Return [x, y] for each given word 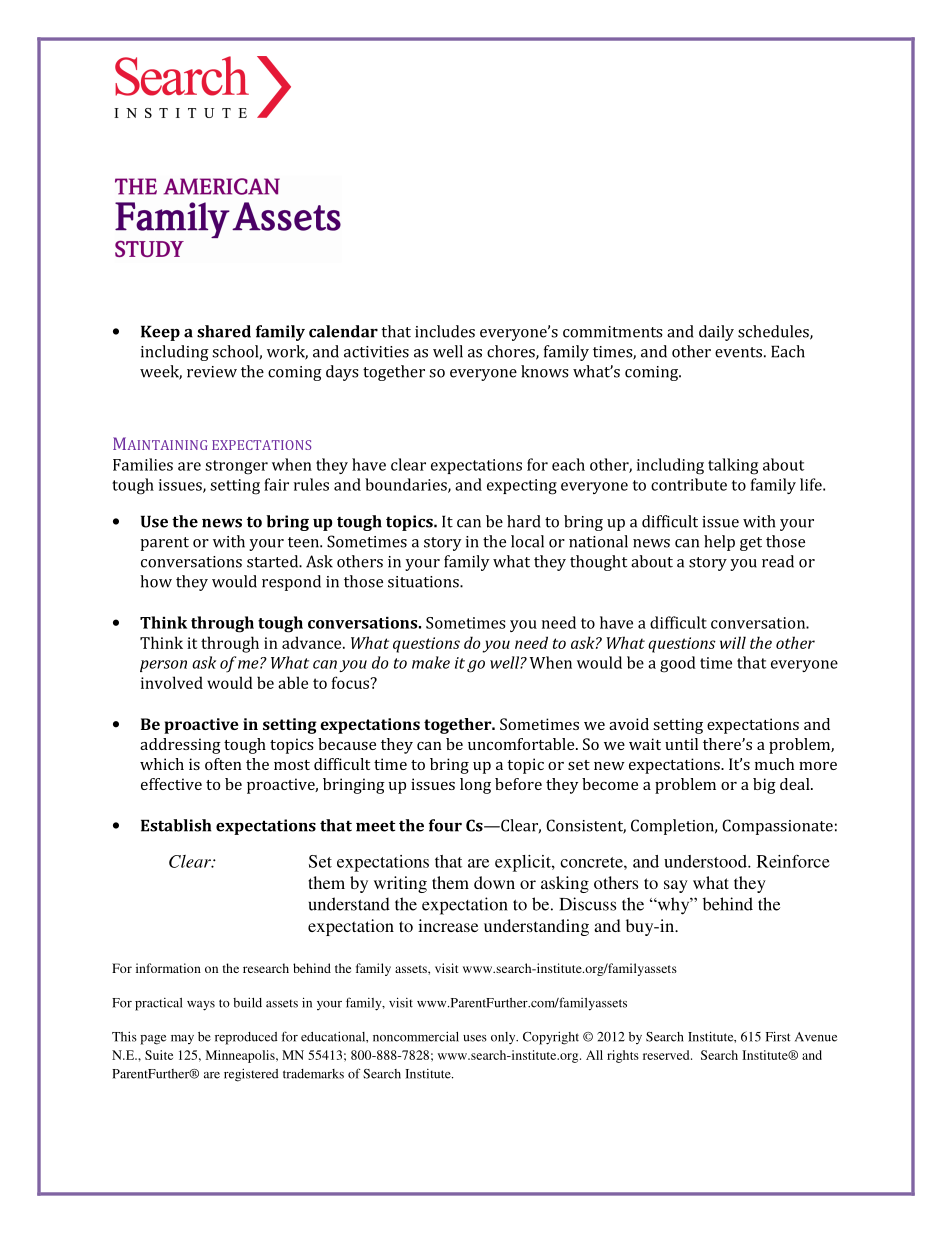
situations [424, 582]
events [738, 352]
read [778, 561]
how [156, 581]
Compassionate [777, 827]
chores [512, 352]
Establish [176, 825]
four [445, 825]
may [182, 1039]
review [212, 372]
